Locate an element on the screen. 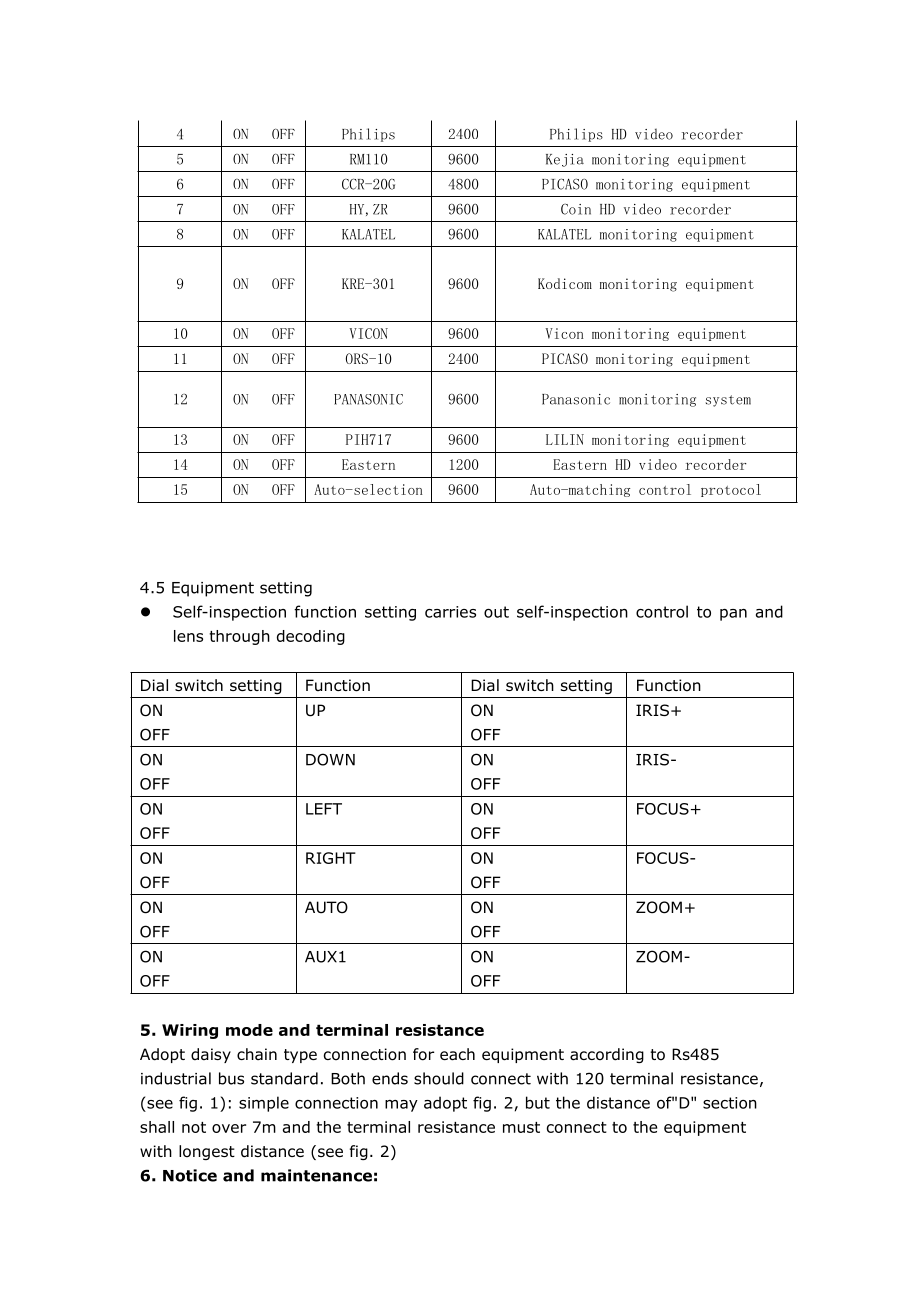 This screenshot has height=1308, width=924. Coin is located at coordinates (576, 209).
